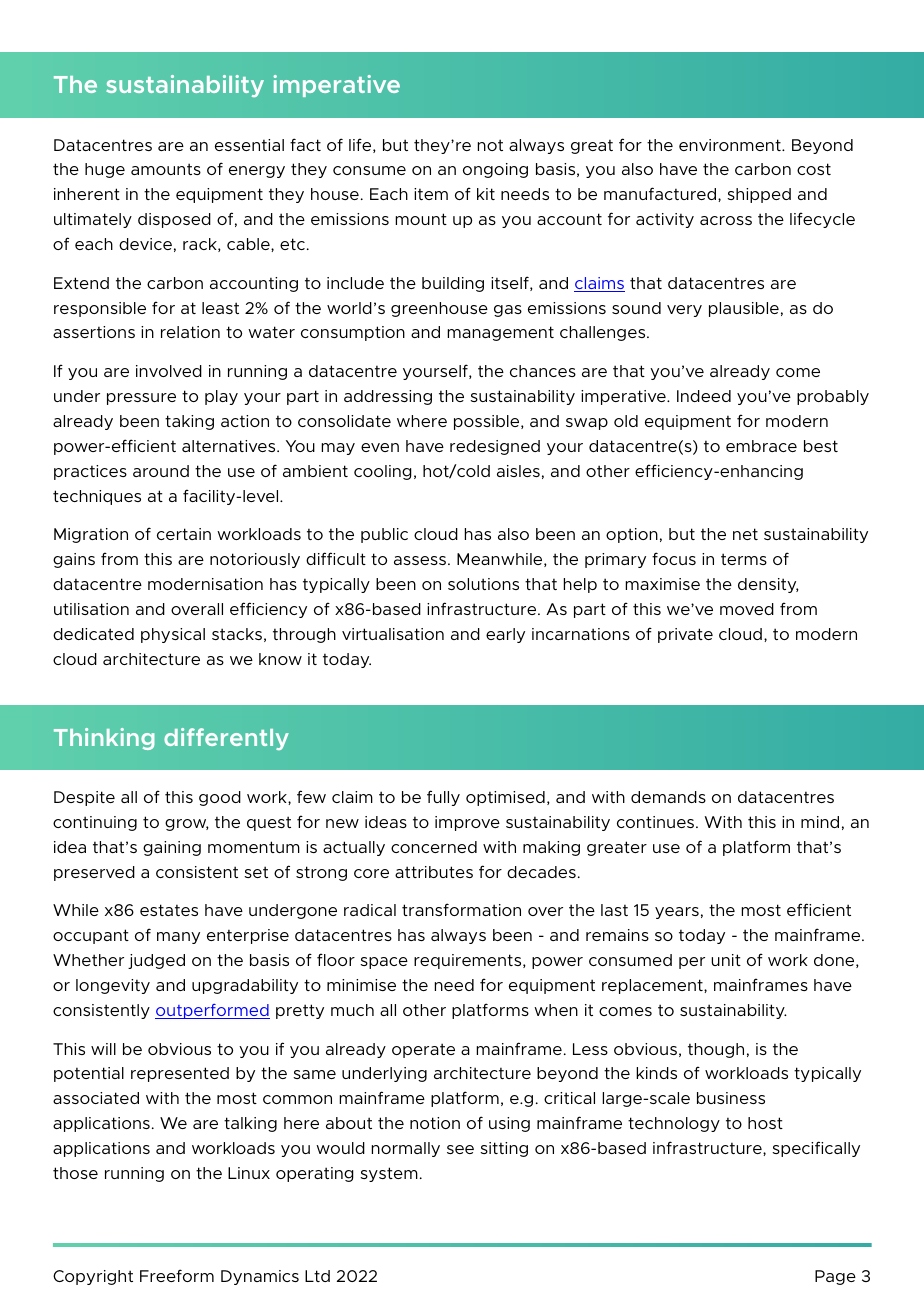  I want to click on judged, so click(156, 961).
